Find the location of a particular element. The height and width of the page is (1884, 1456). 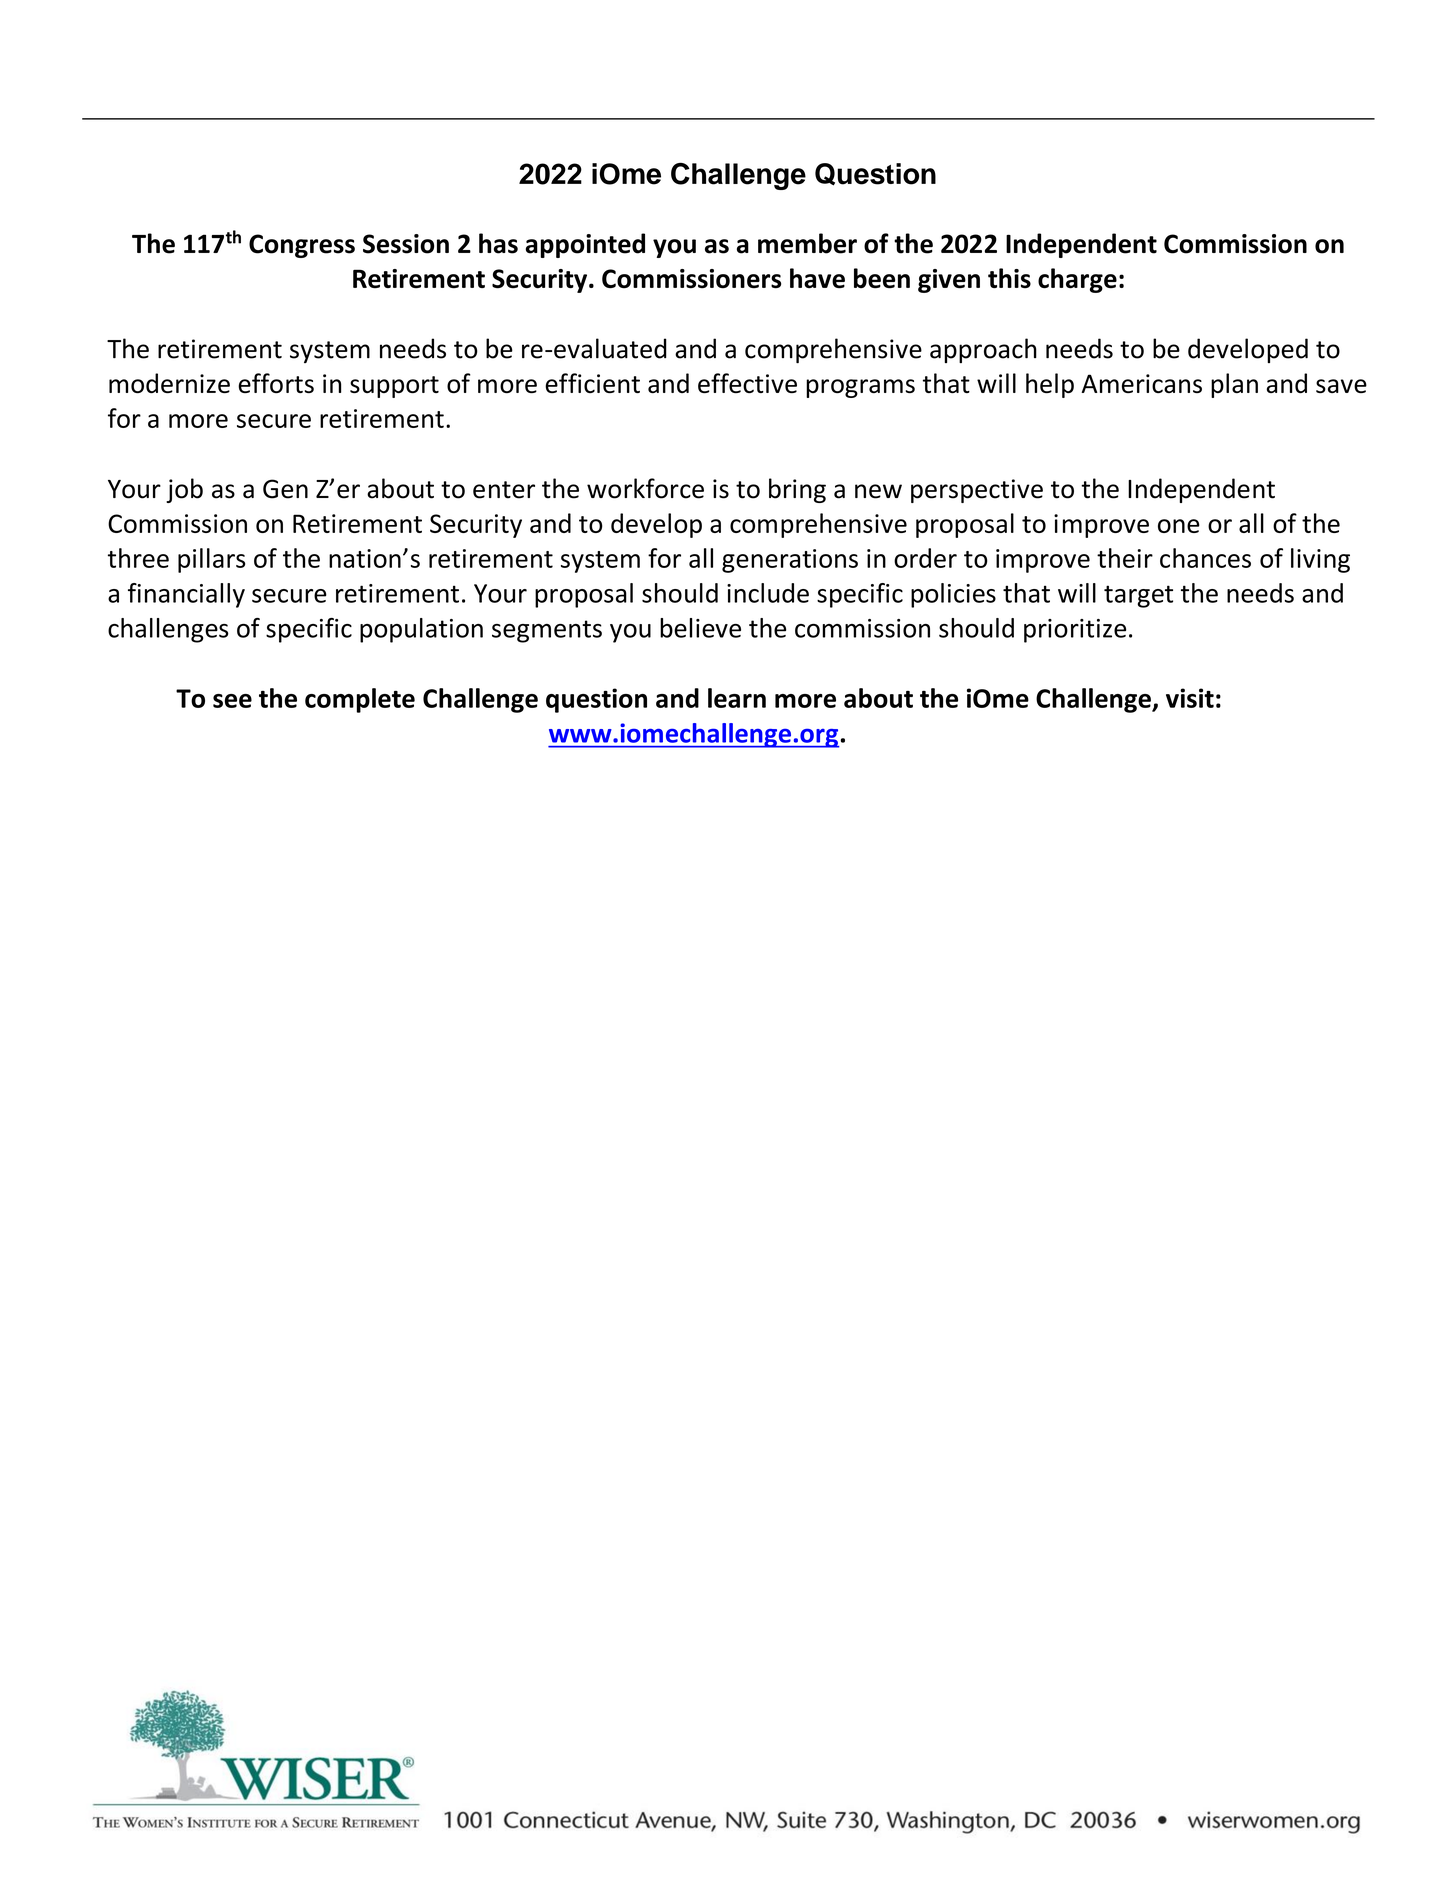

member is located at coordinates (807, 243).
